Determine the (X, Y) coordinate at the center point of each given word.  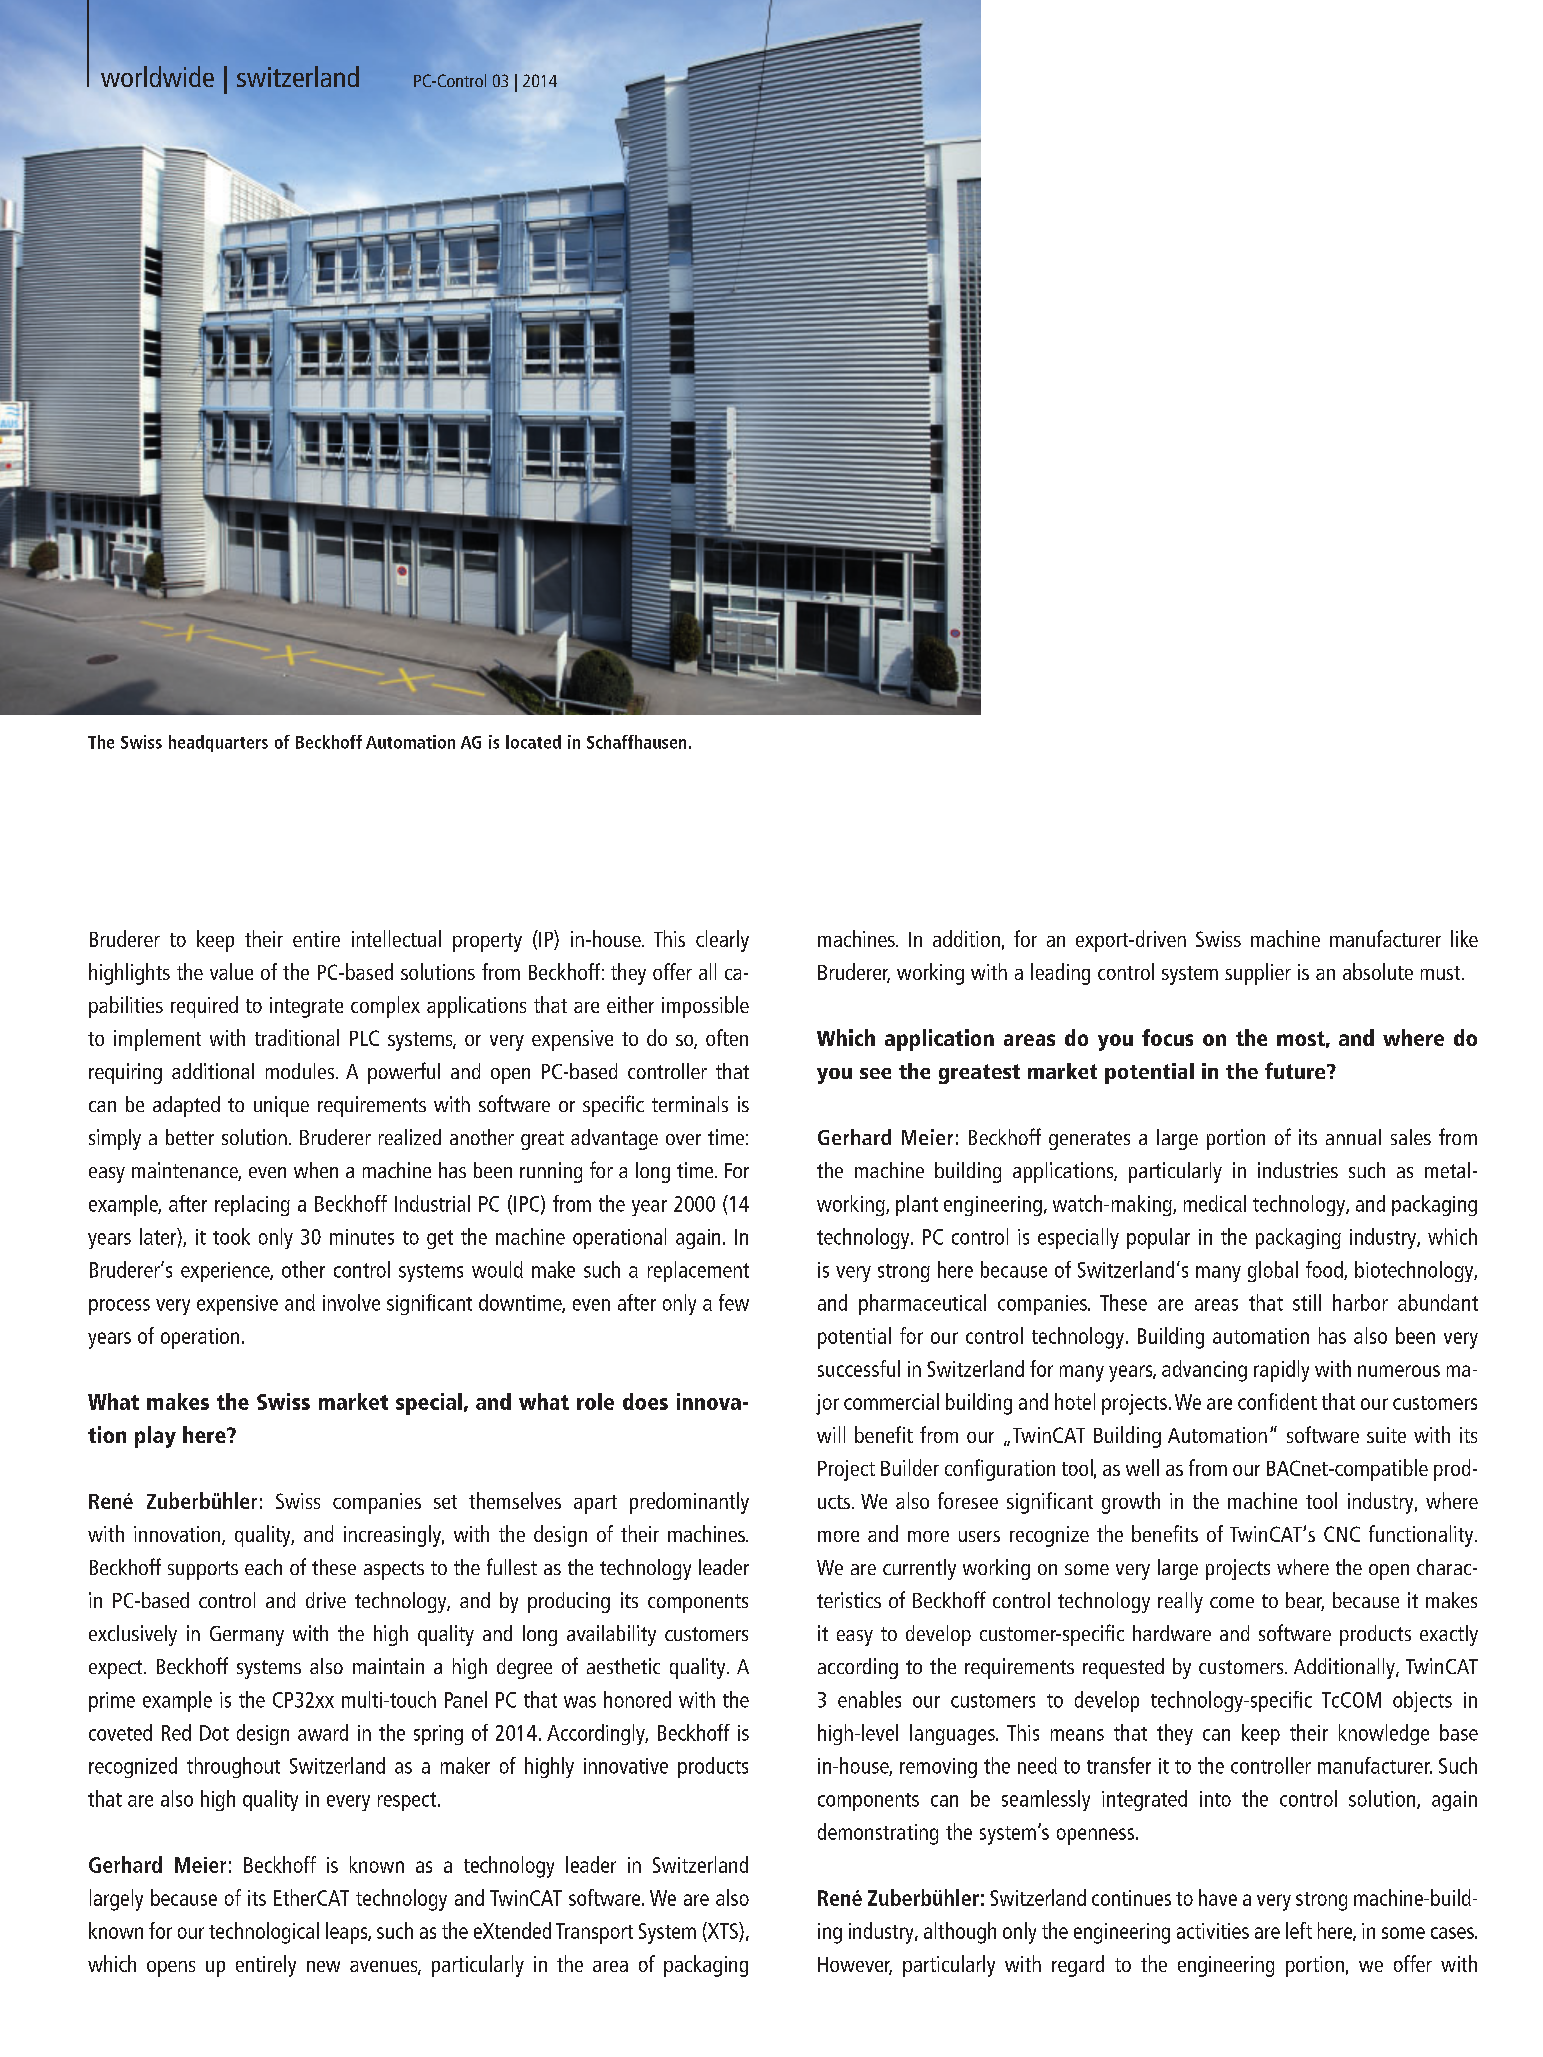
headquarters (218, 743)
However (855, 1966)
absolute (1378, 971)
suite (1386, 1435)
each (263, 1567)
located (533, 742)
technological (264, 1933)
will (831, 1434)
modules (301, 1071)
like (1464, 938)
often (727, 1037)
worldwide (157, 76)
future (1296, 1070)
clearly (722, 941)
